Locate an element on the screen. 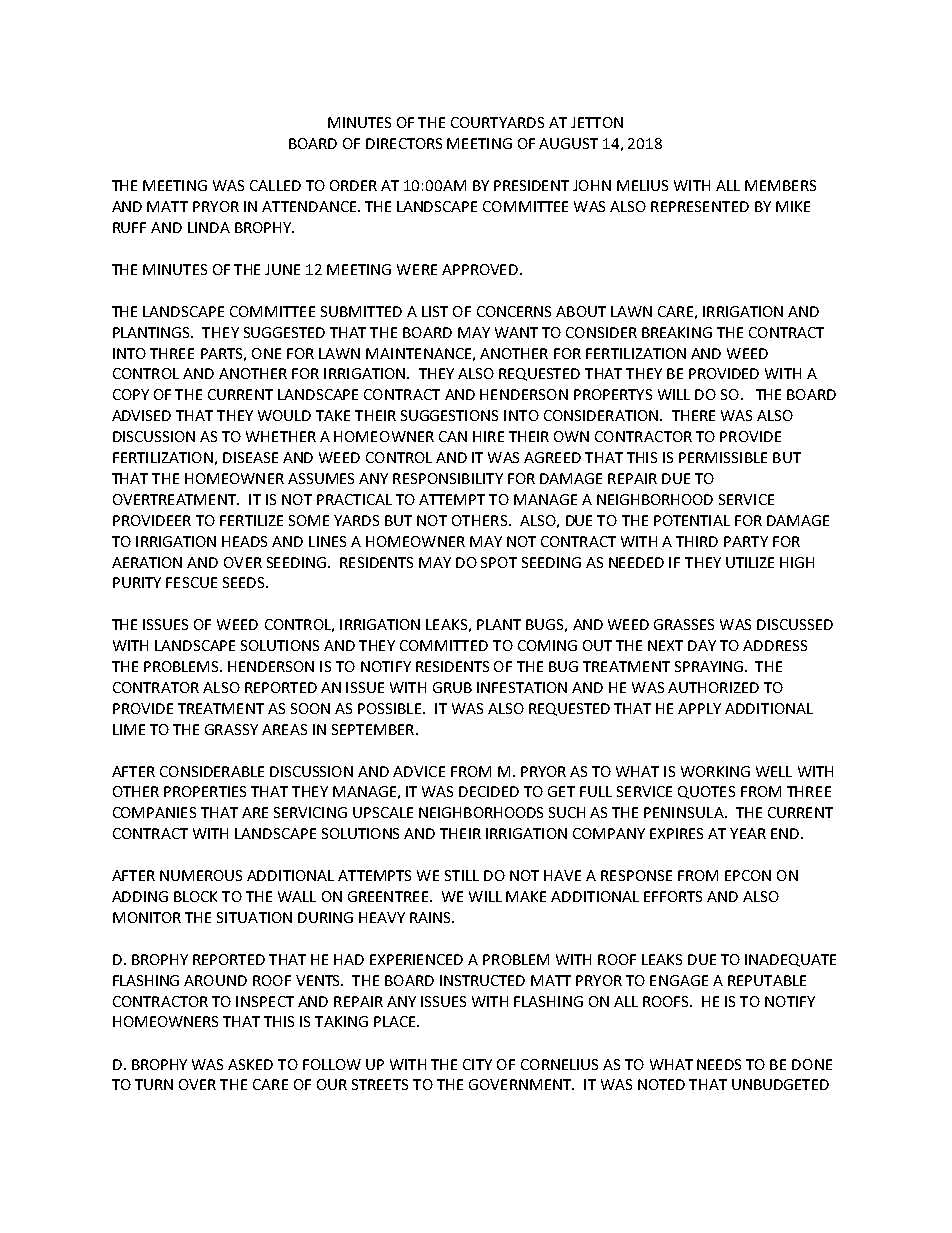  NEEDS is located at coordinates (719, 1064).
